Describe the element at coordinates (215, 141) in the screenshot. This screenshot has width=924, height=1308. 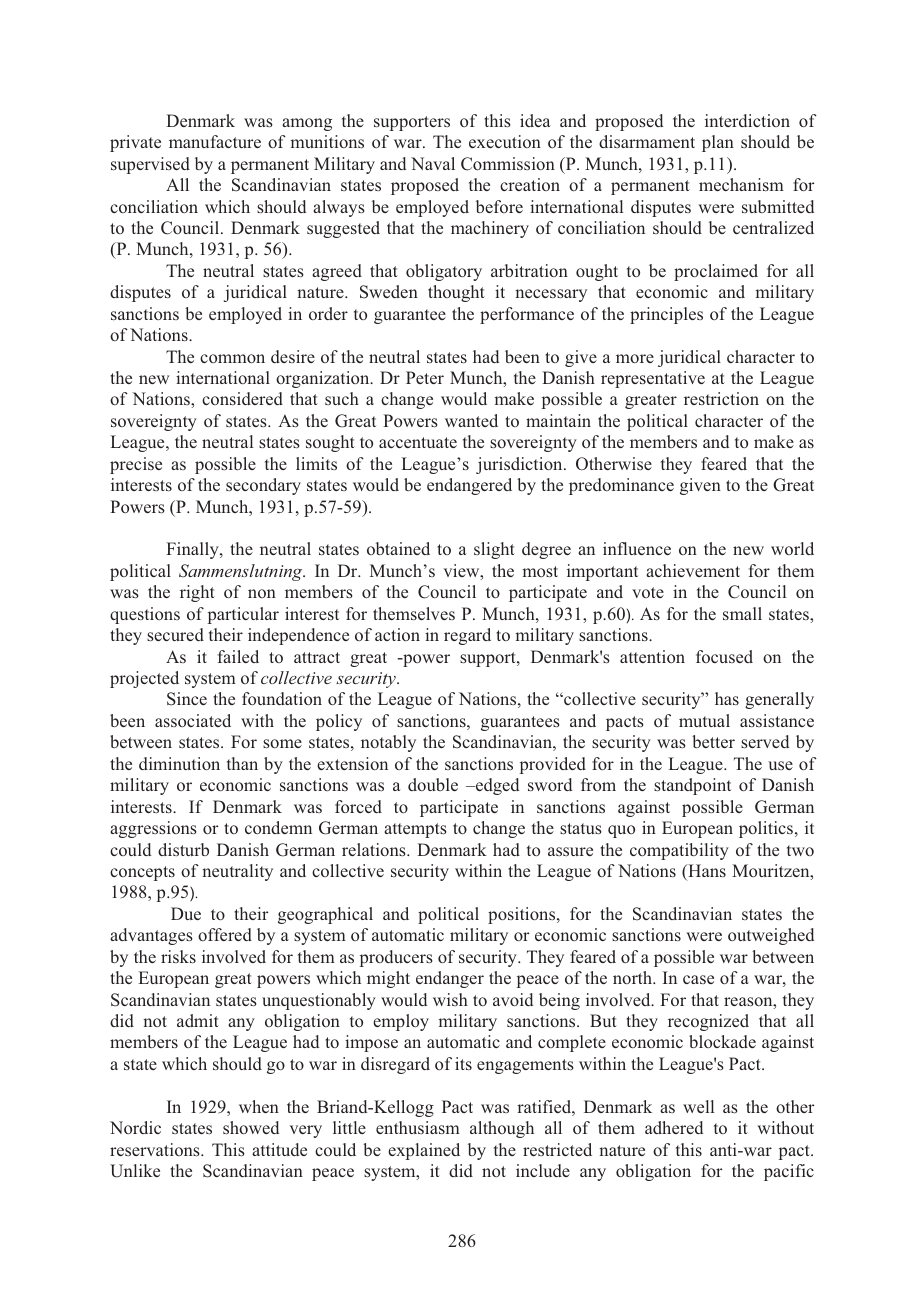
I see `manufacture` at that location.
